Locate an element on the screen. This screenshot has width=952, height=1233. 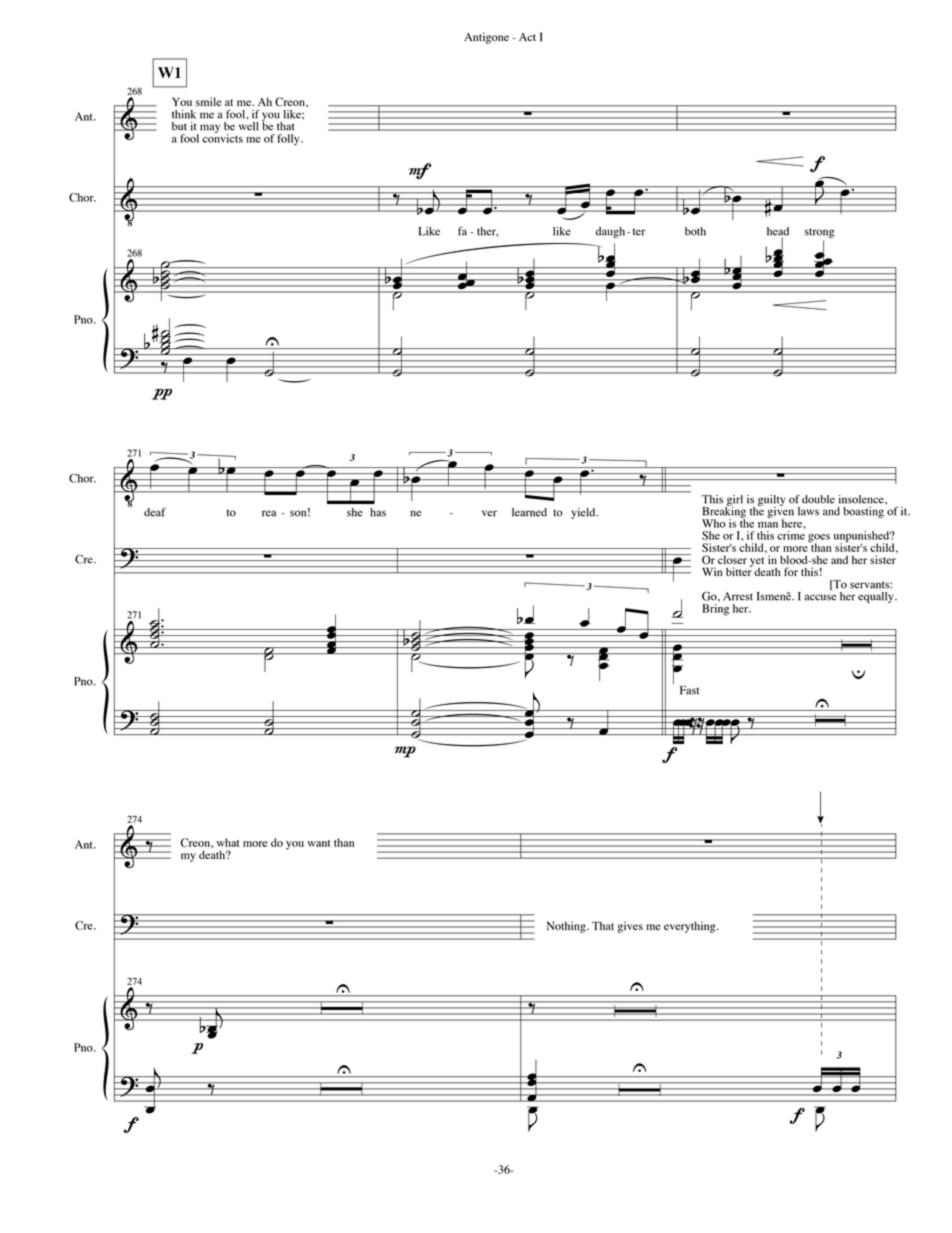
convicts is located at coordinates (222, 137).
